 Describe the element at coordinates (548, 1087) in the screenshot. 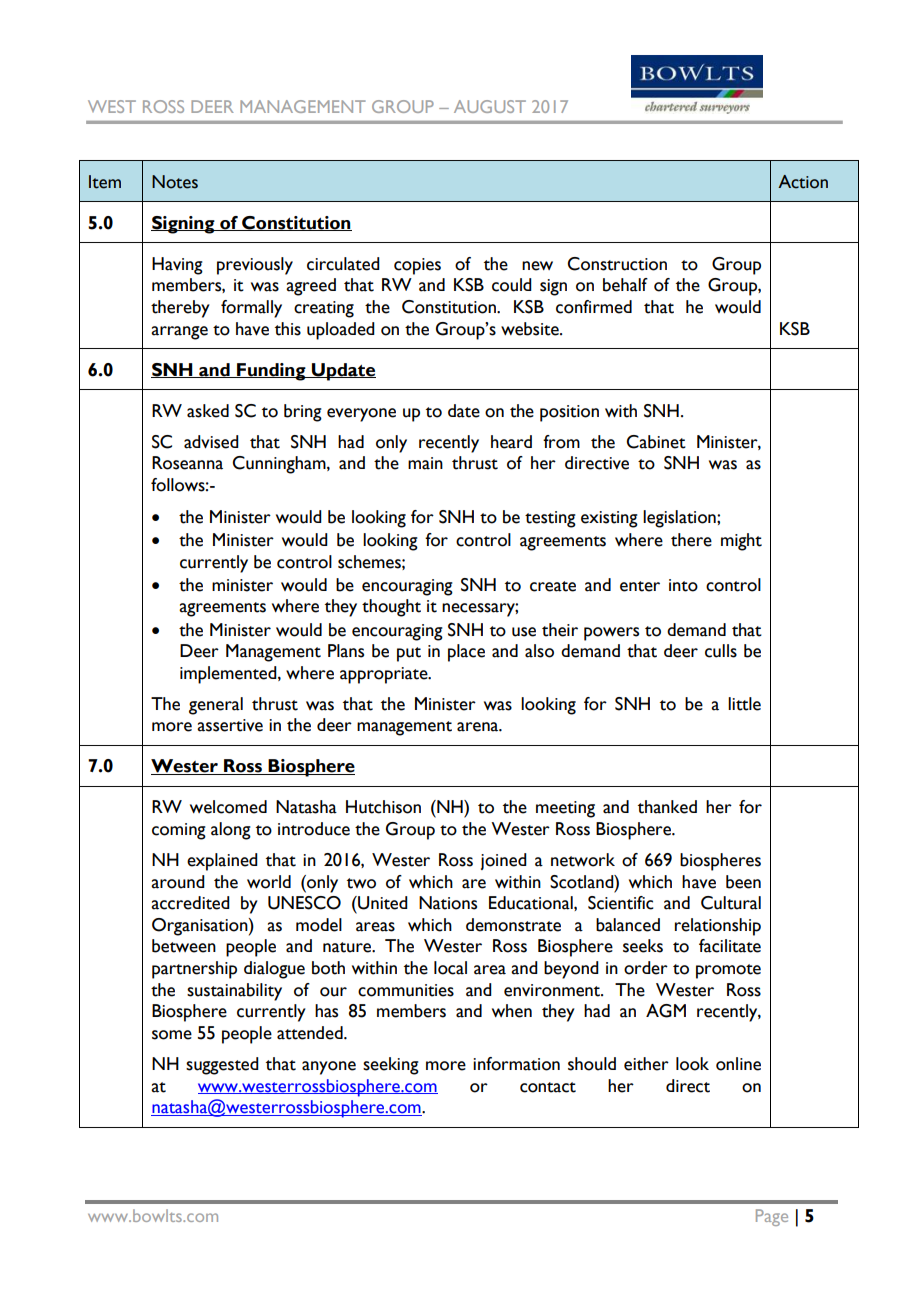

I see `contact` at that location.
